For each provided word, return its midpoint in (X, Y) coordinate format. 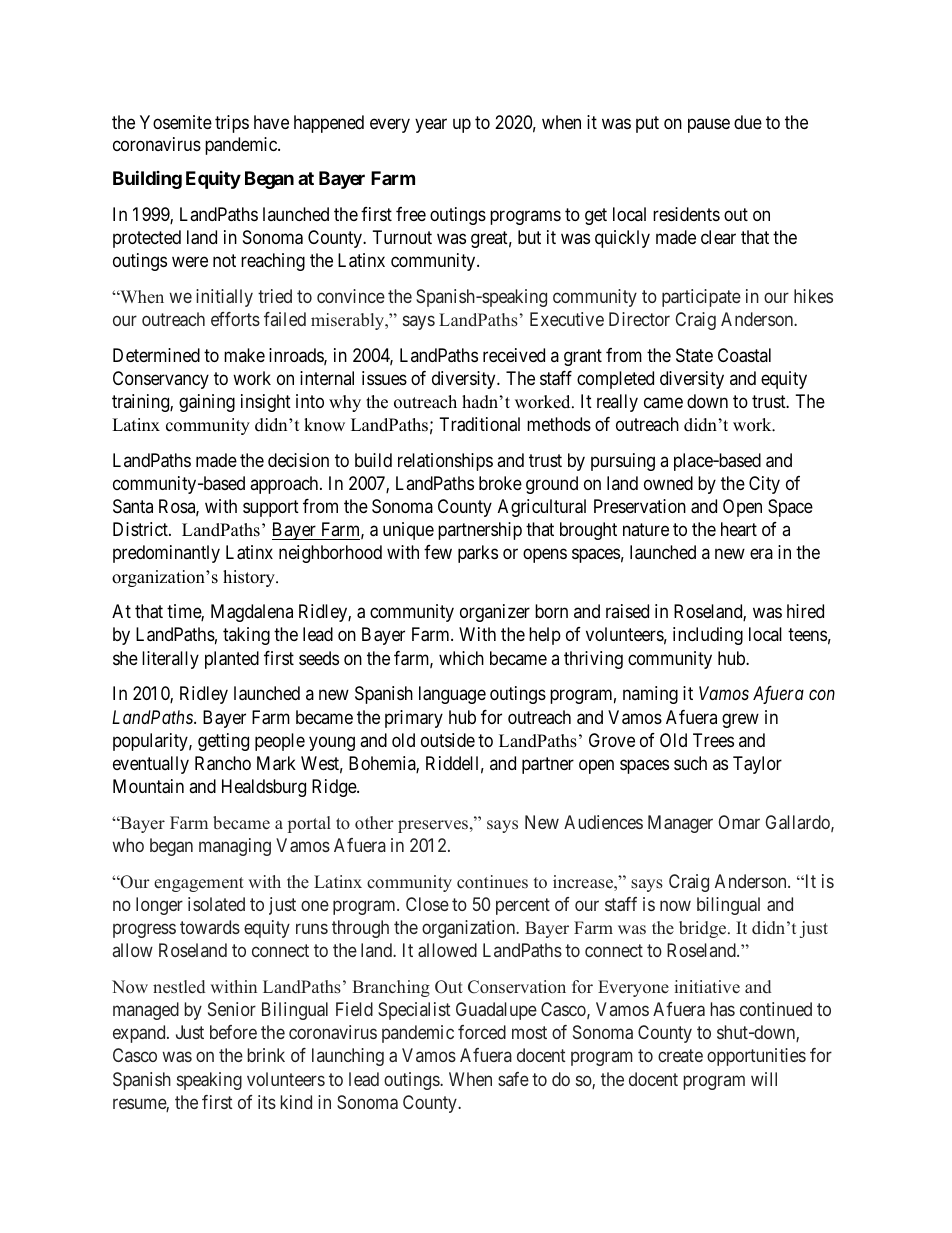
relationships (445, 462)
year (431, 126)
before (233, 1032)
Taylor (757, 765)
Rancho (223, 763)
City (764, 485)
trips (232, 124)
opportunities (756, 1057)
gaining (207, 403)
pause (709, 126)
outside (448, 740)
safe (513, 1079)
